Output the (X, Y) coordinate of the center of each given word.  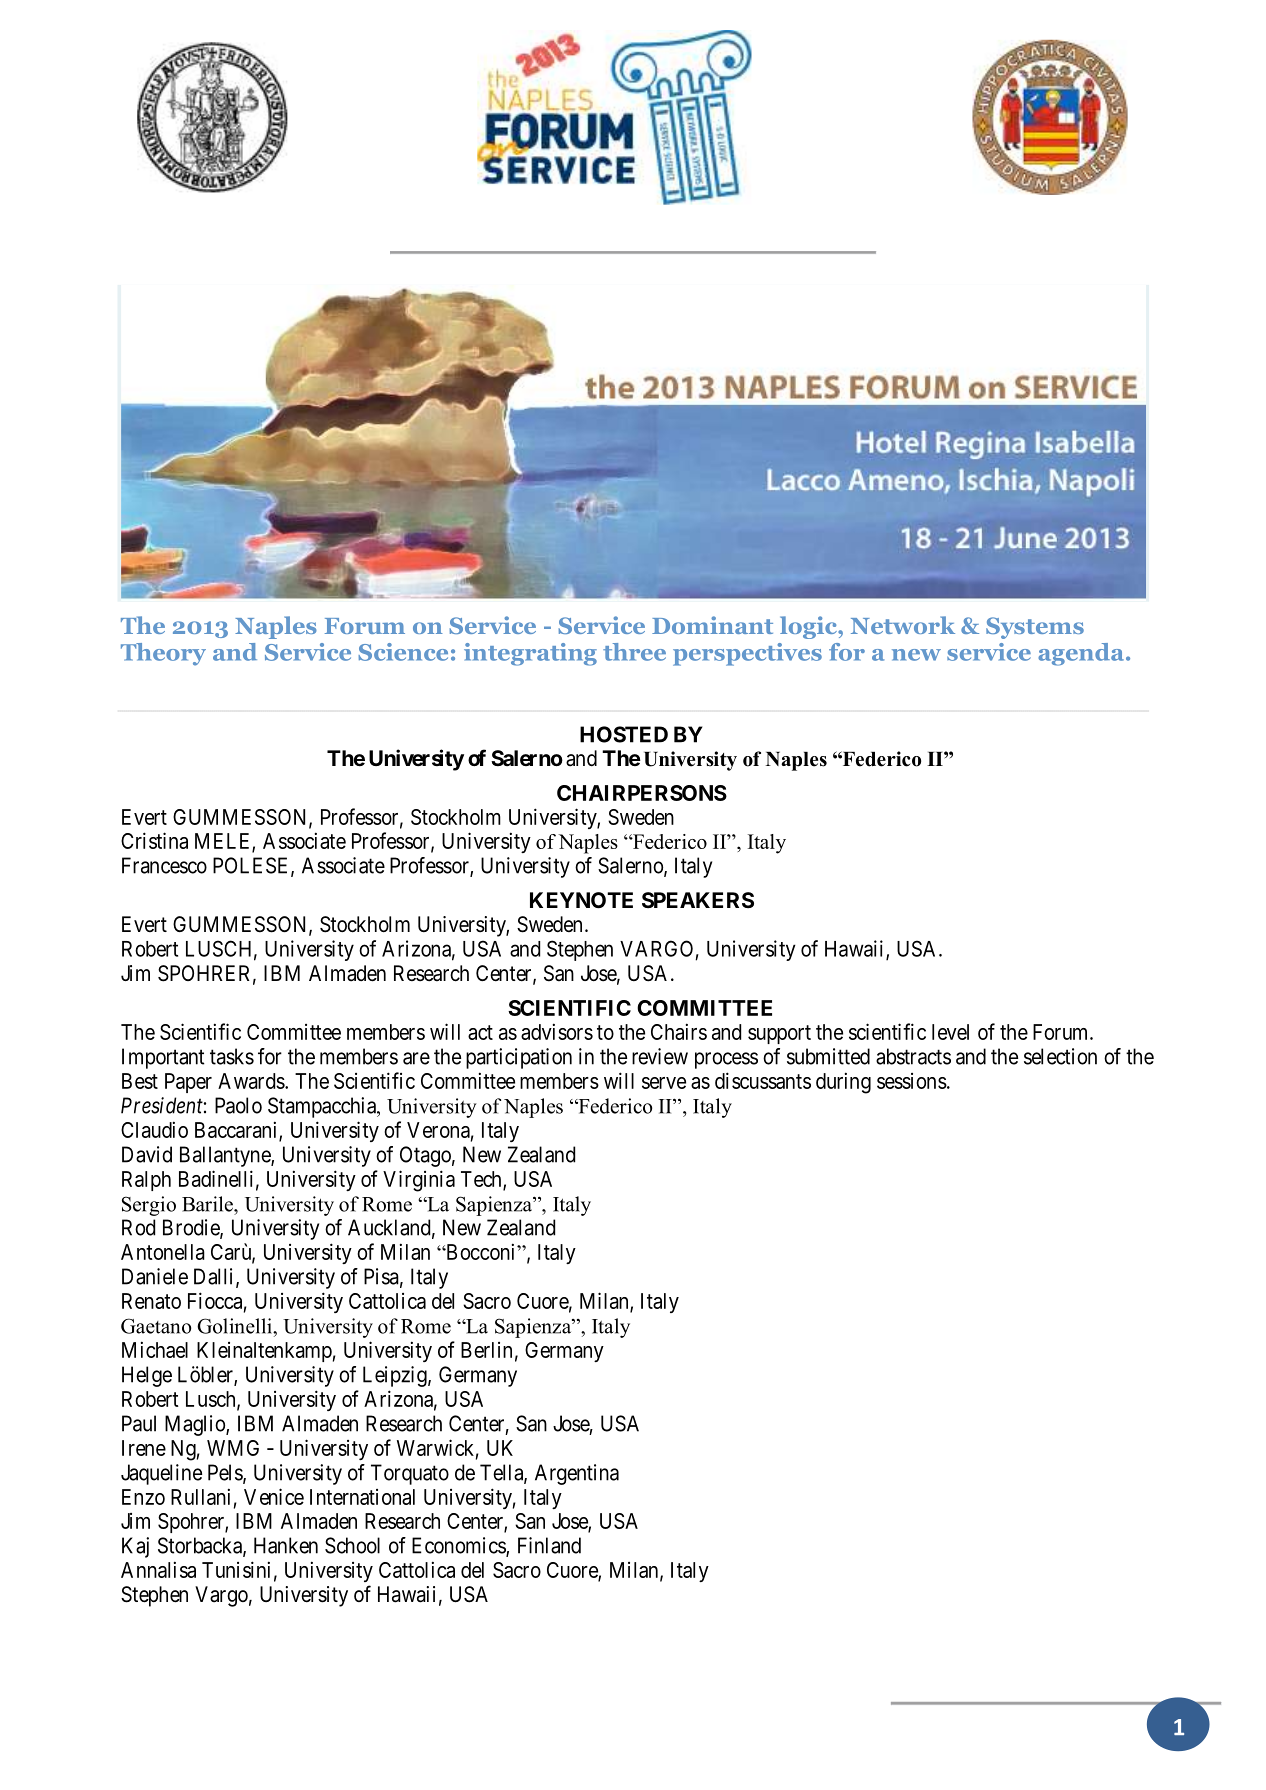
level (950, 1032)
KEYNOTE (581, 900)
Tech (482, 1180)
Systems (1035, 628)
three (634, 652)
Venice (274, 1496)
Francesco (164, 865)
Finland (549, 1545)
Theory (163, 654)
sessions (912, 1081)
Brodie (192, 1228)
